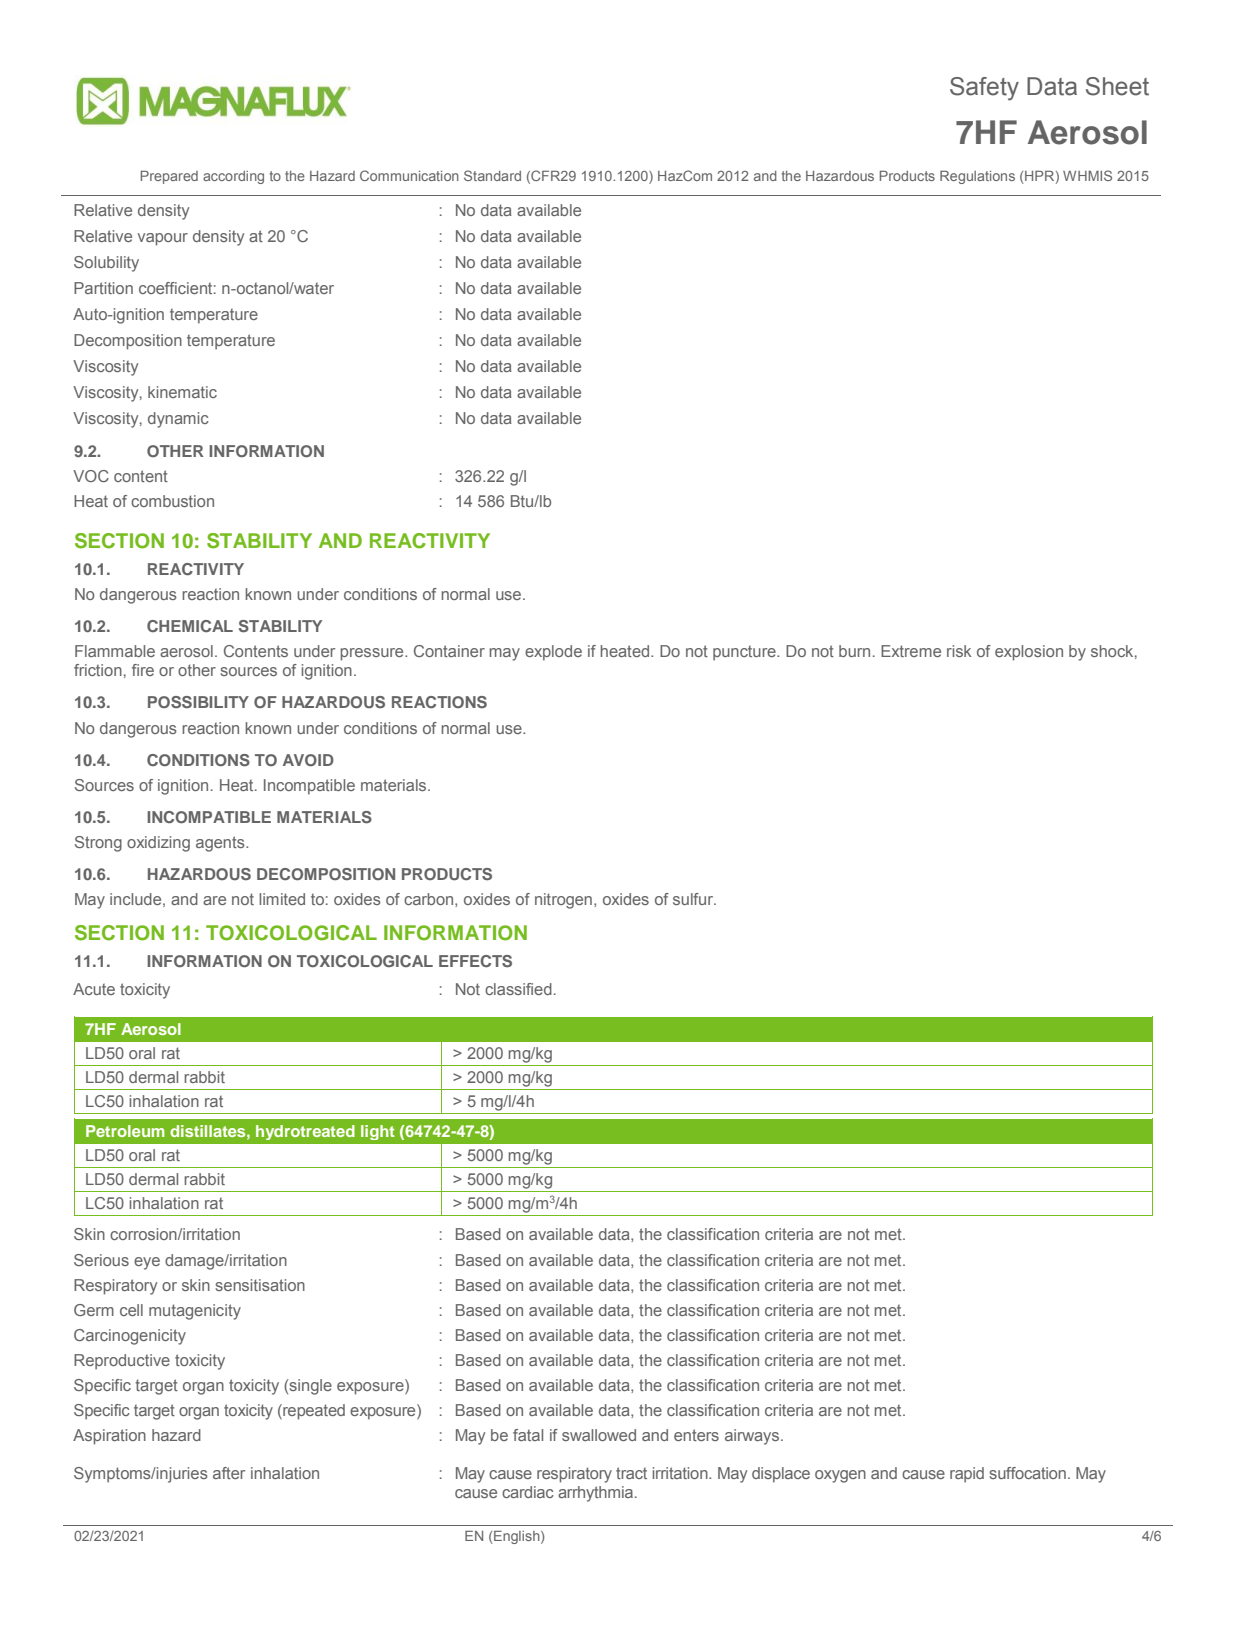 The image size is (1258, 1628). Describe the element at coordinates (229, 1473) in the page. I see `after` at that location.
